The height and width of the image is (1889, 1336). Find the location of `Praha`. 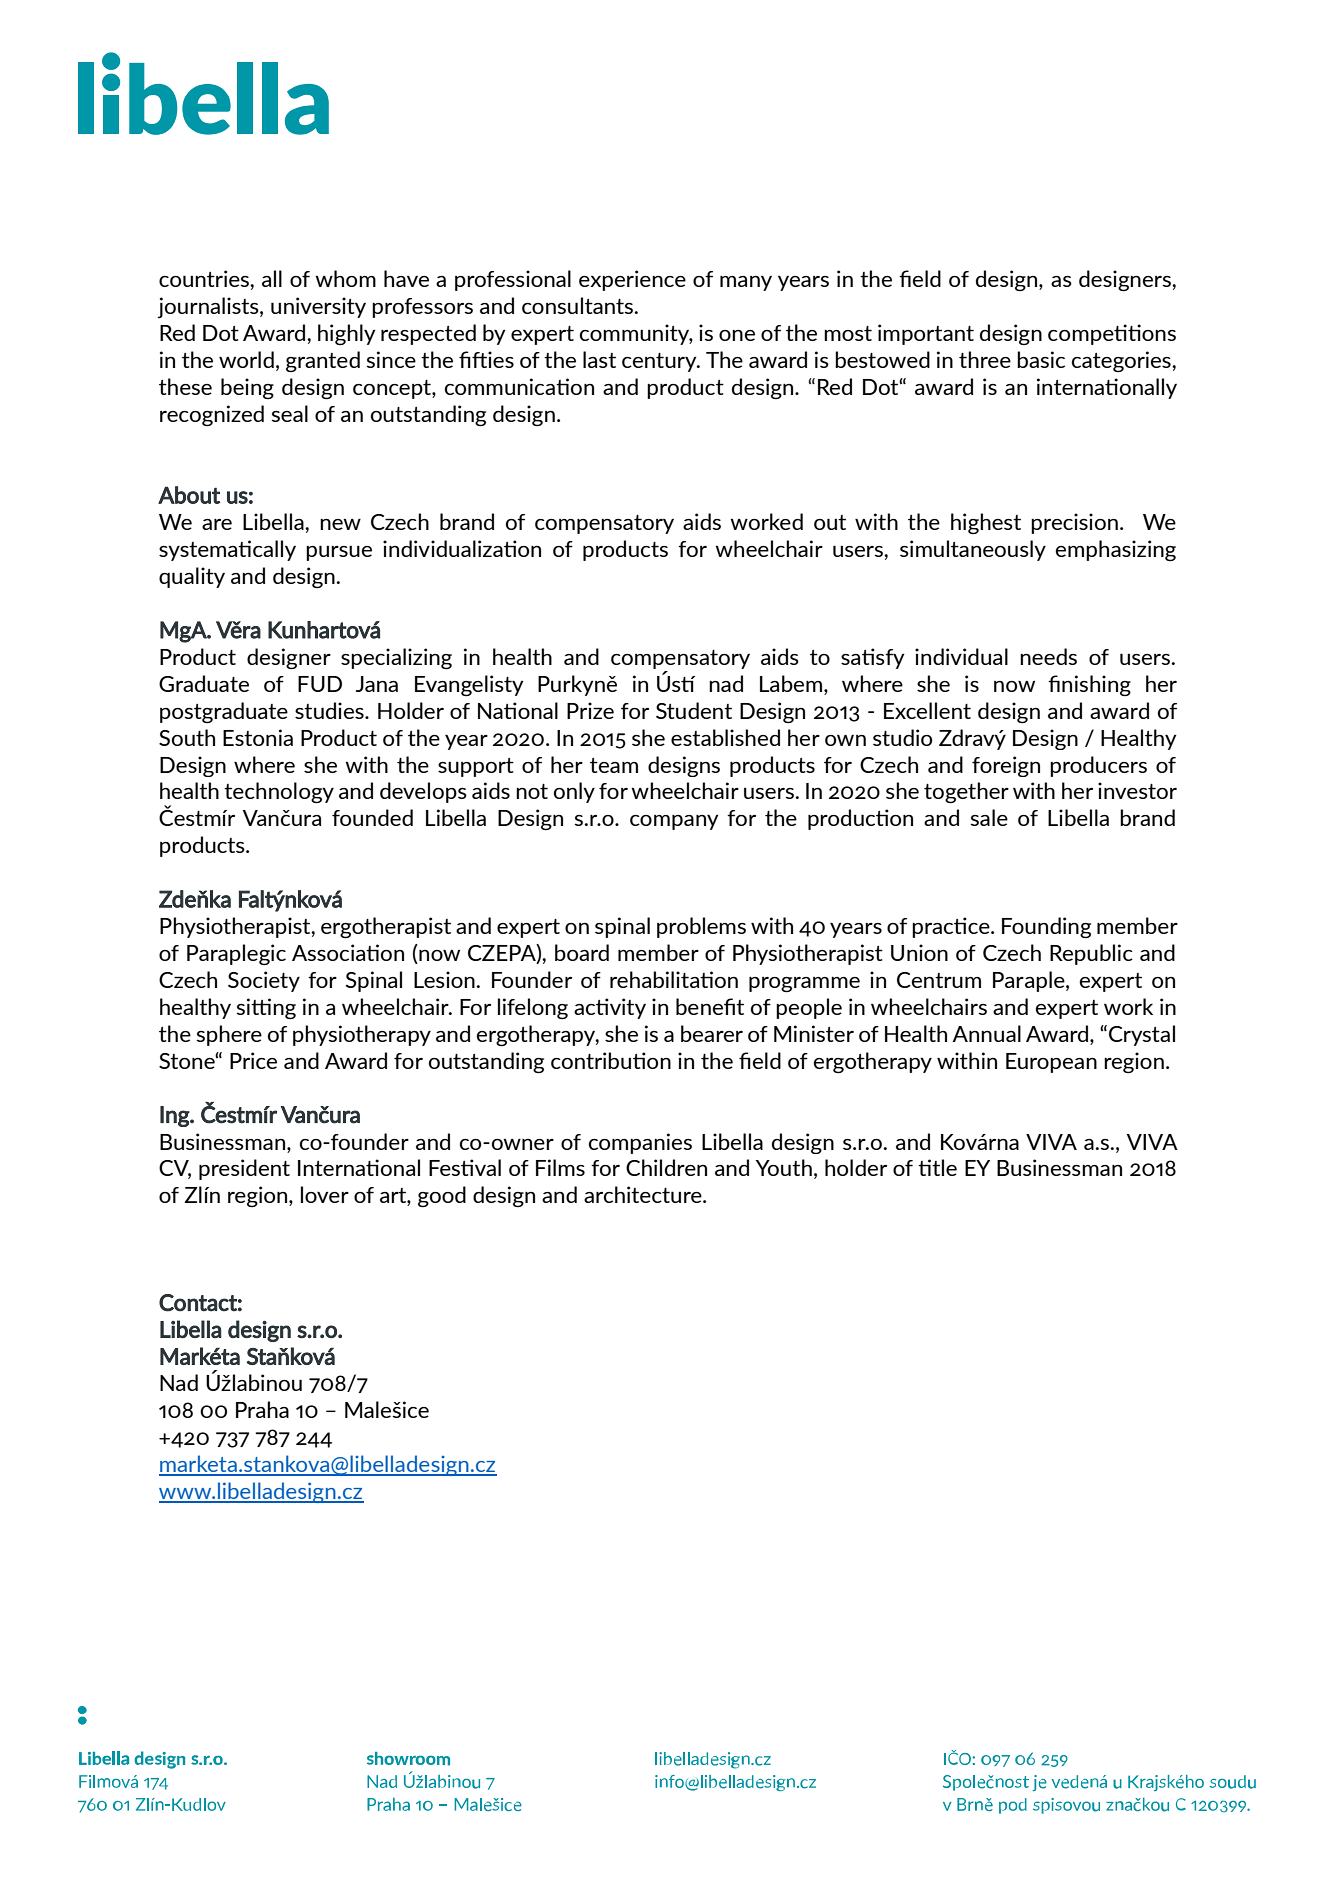

Praha is located at coordinates (262, 1409).
